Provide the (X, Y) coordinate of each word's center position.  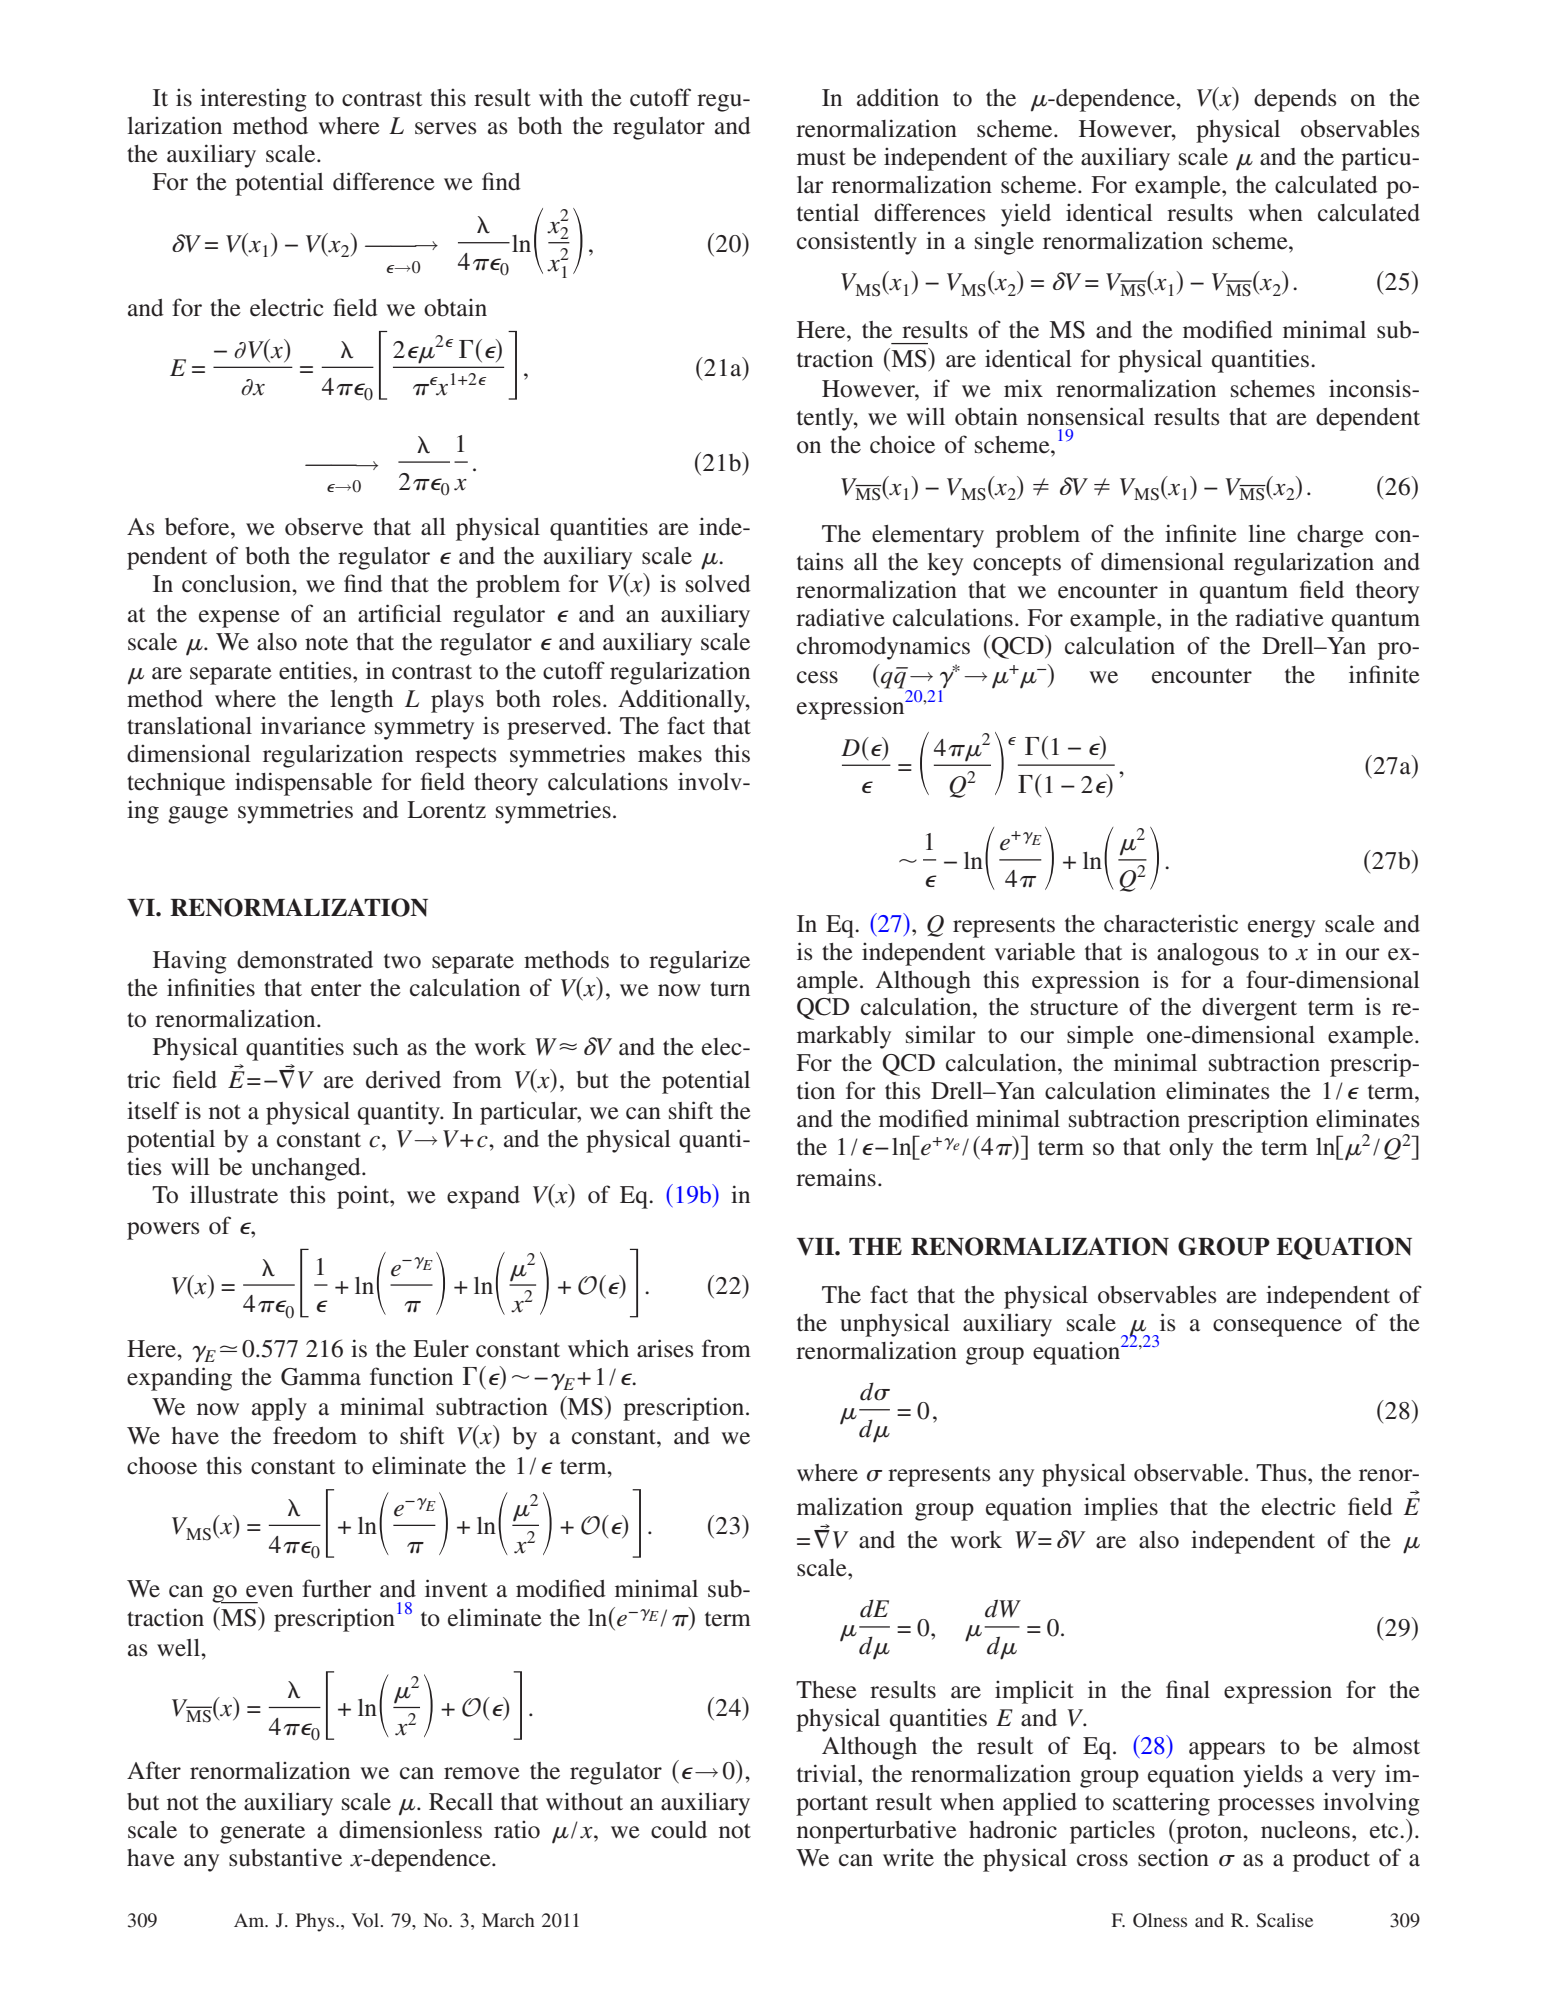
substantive (285, 1858)
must (821, 158)
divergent (1249, 1009)
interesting (253, 100)
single (1004, 243)
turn (730, 989)
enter (336, 989)
